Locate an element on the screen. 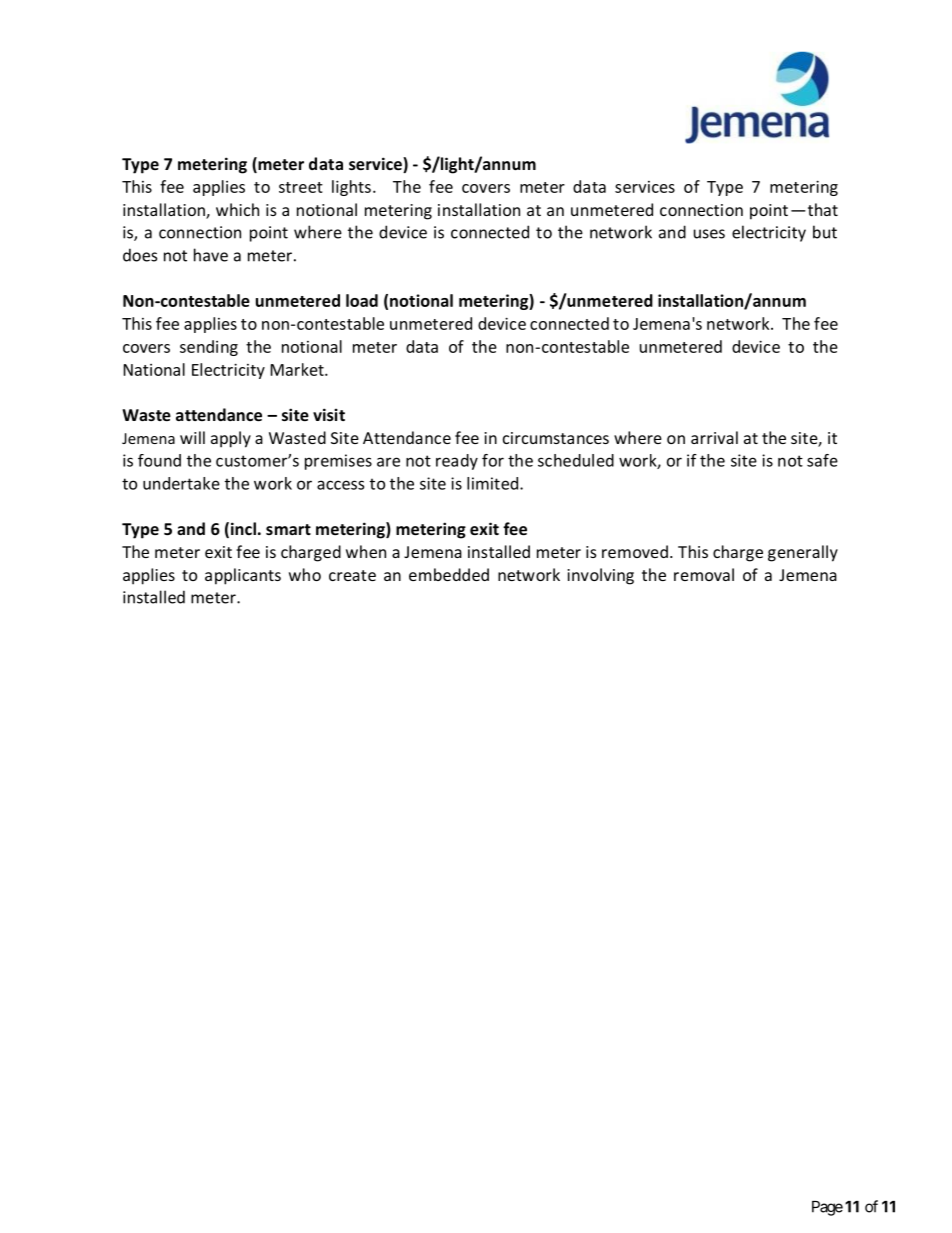 The image size is (952, 1233). removal is located at coordinates (704, 574).
